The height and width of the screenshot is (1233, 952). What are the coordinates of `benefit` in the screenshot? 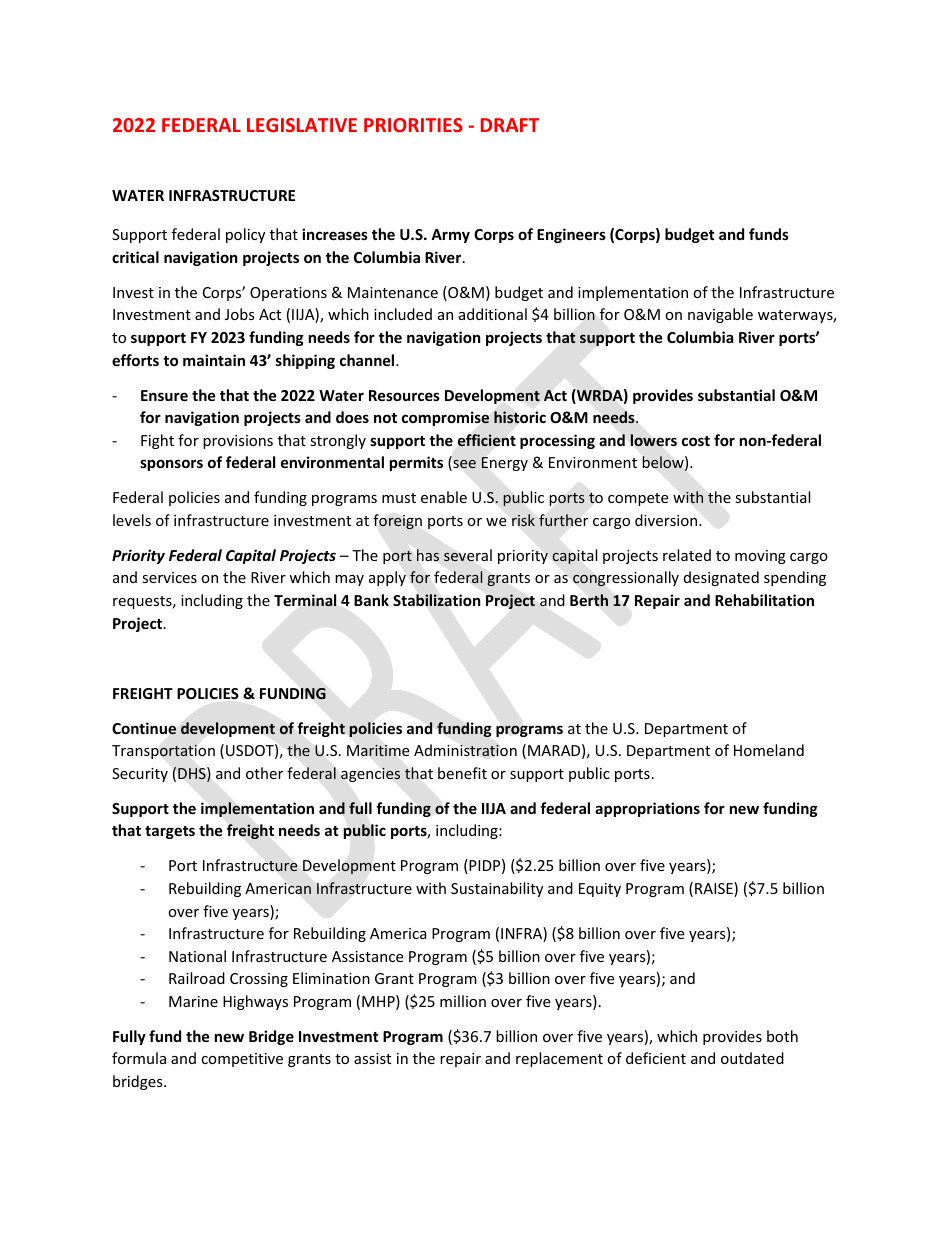 It's located at (462, 773).
